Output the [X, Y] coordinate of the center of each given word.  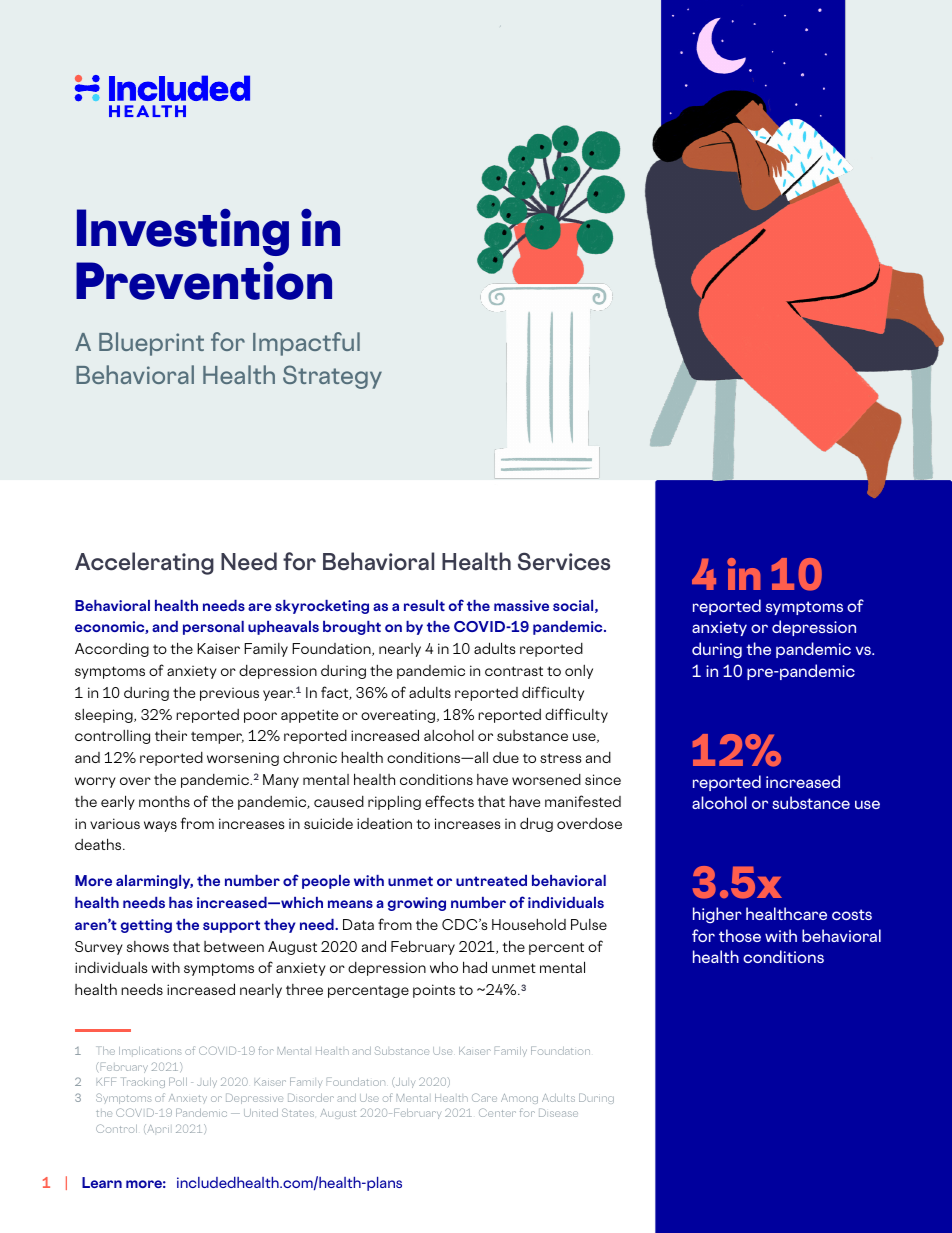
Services [564, 561]
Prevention [204, 280]
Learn [102, 1182]
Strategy [332, 377]
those [740, 935]
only [579, 672]
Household [529, 924]
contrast [514, 671]
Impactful [306, 344]
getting [146, 926]
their [171, 735]
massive [521, 605]
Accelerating [144, 563]
